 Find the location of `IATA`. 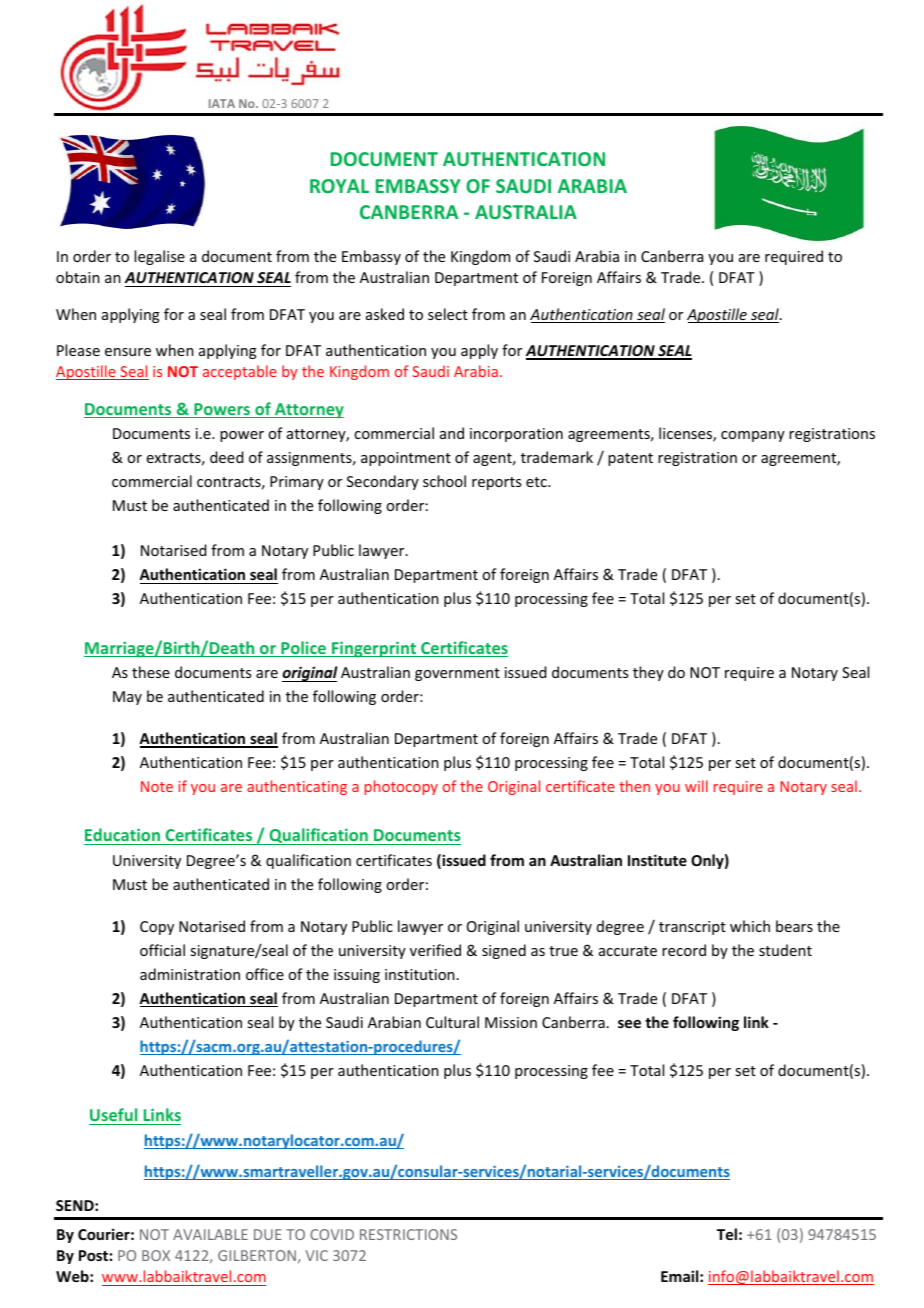

IATA is located at coordinates (222, 103).
